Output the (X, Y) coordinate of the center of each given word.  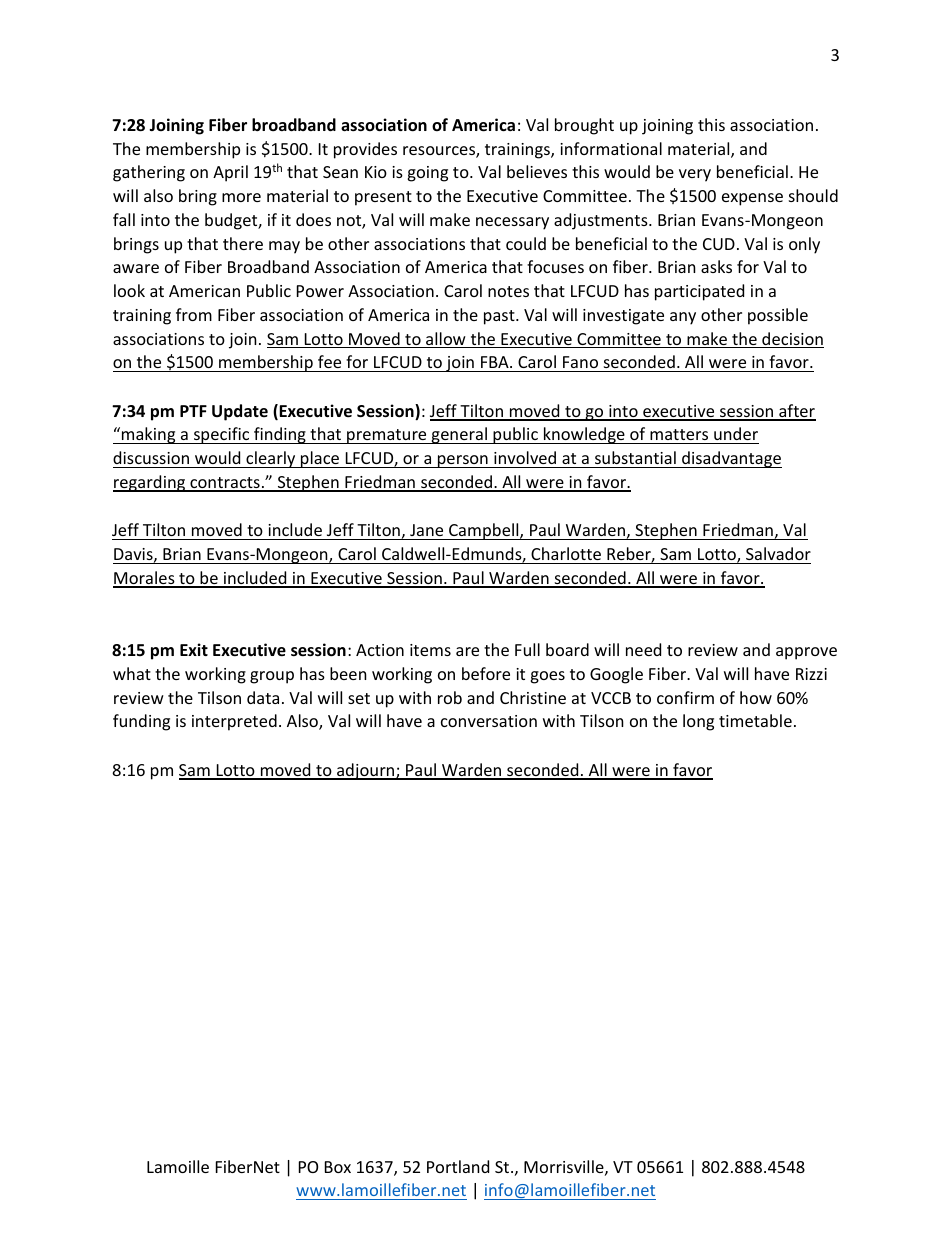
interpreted (234, 722)
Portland (458, 1166)
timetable (755, 720)
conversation (489, 721)
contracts (225, 484)
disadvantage (731, 459)
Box (338, 1167)
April (230, 173)
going (427, 174)
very (695, 175)
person (463, 461)
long (698, 722)
